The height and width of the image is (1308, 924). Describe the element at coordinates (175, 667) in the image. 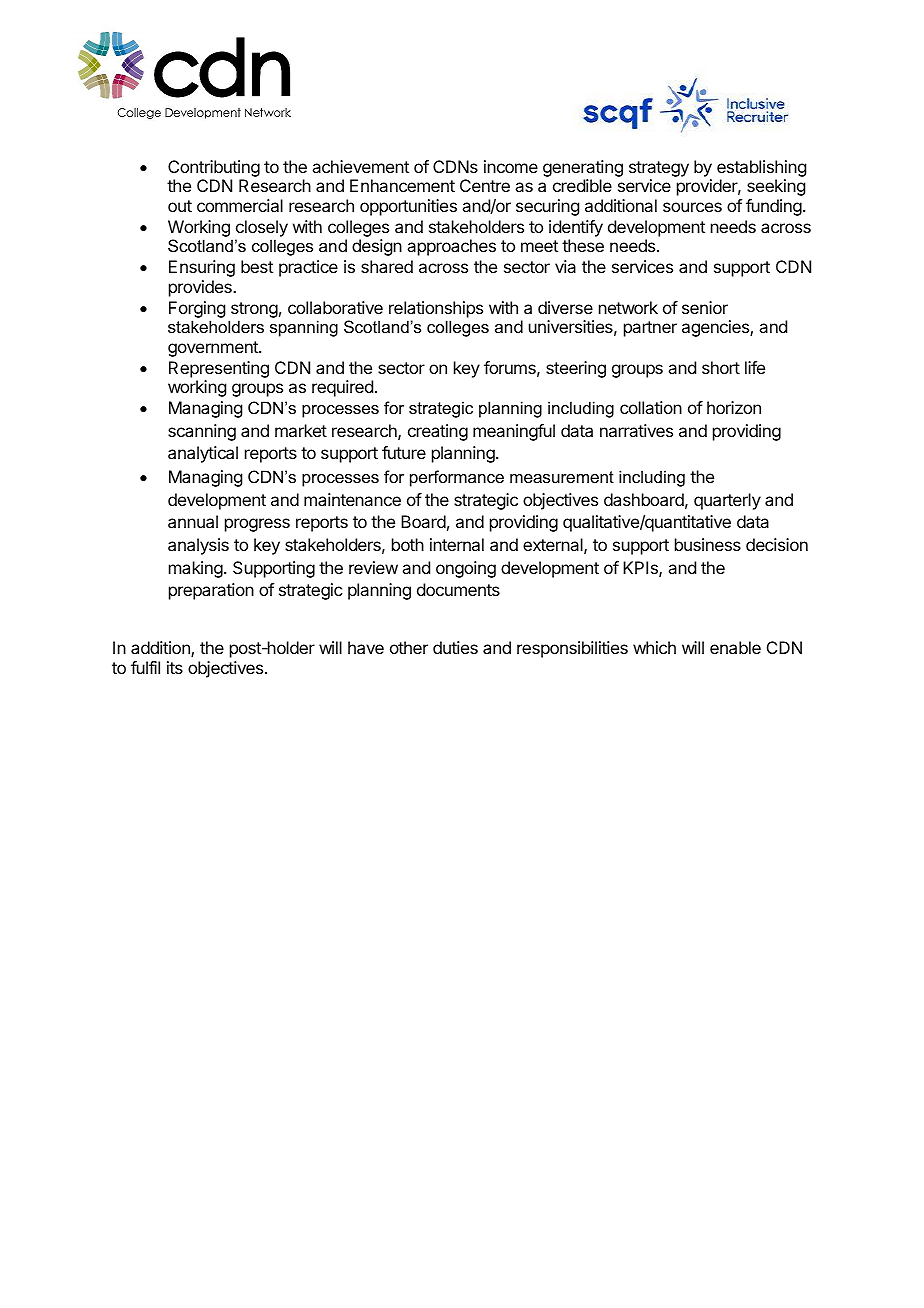

I see `its` at that location.
